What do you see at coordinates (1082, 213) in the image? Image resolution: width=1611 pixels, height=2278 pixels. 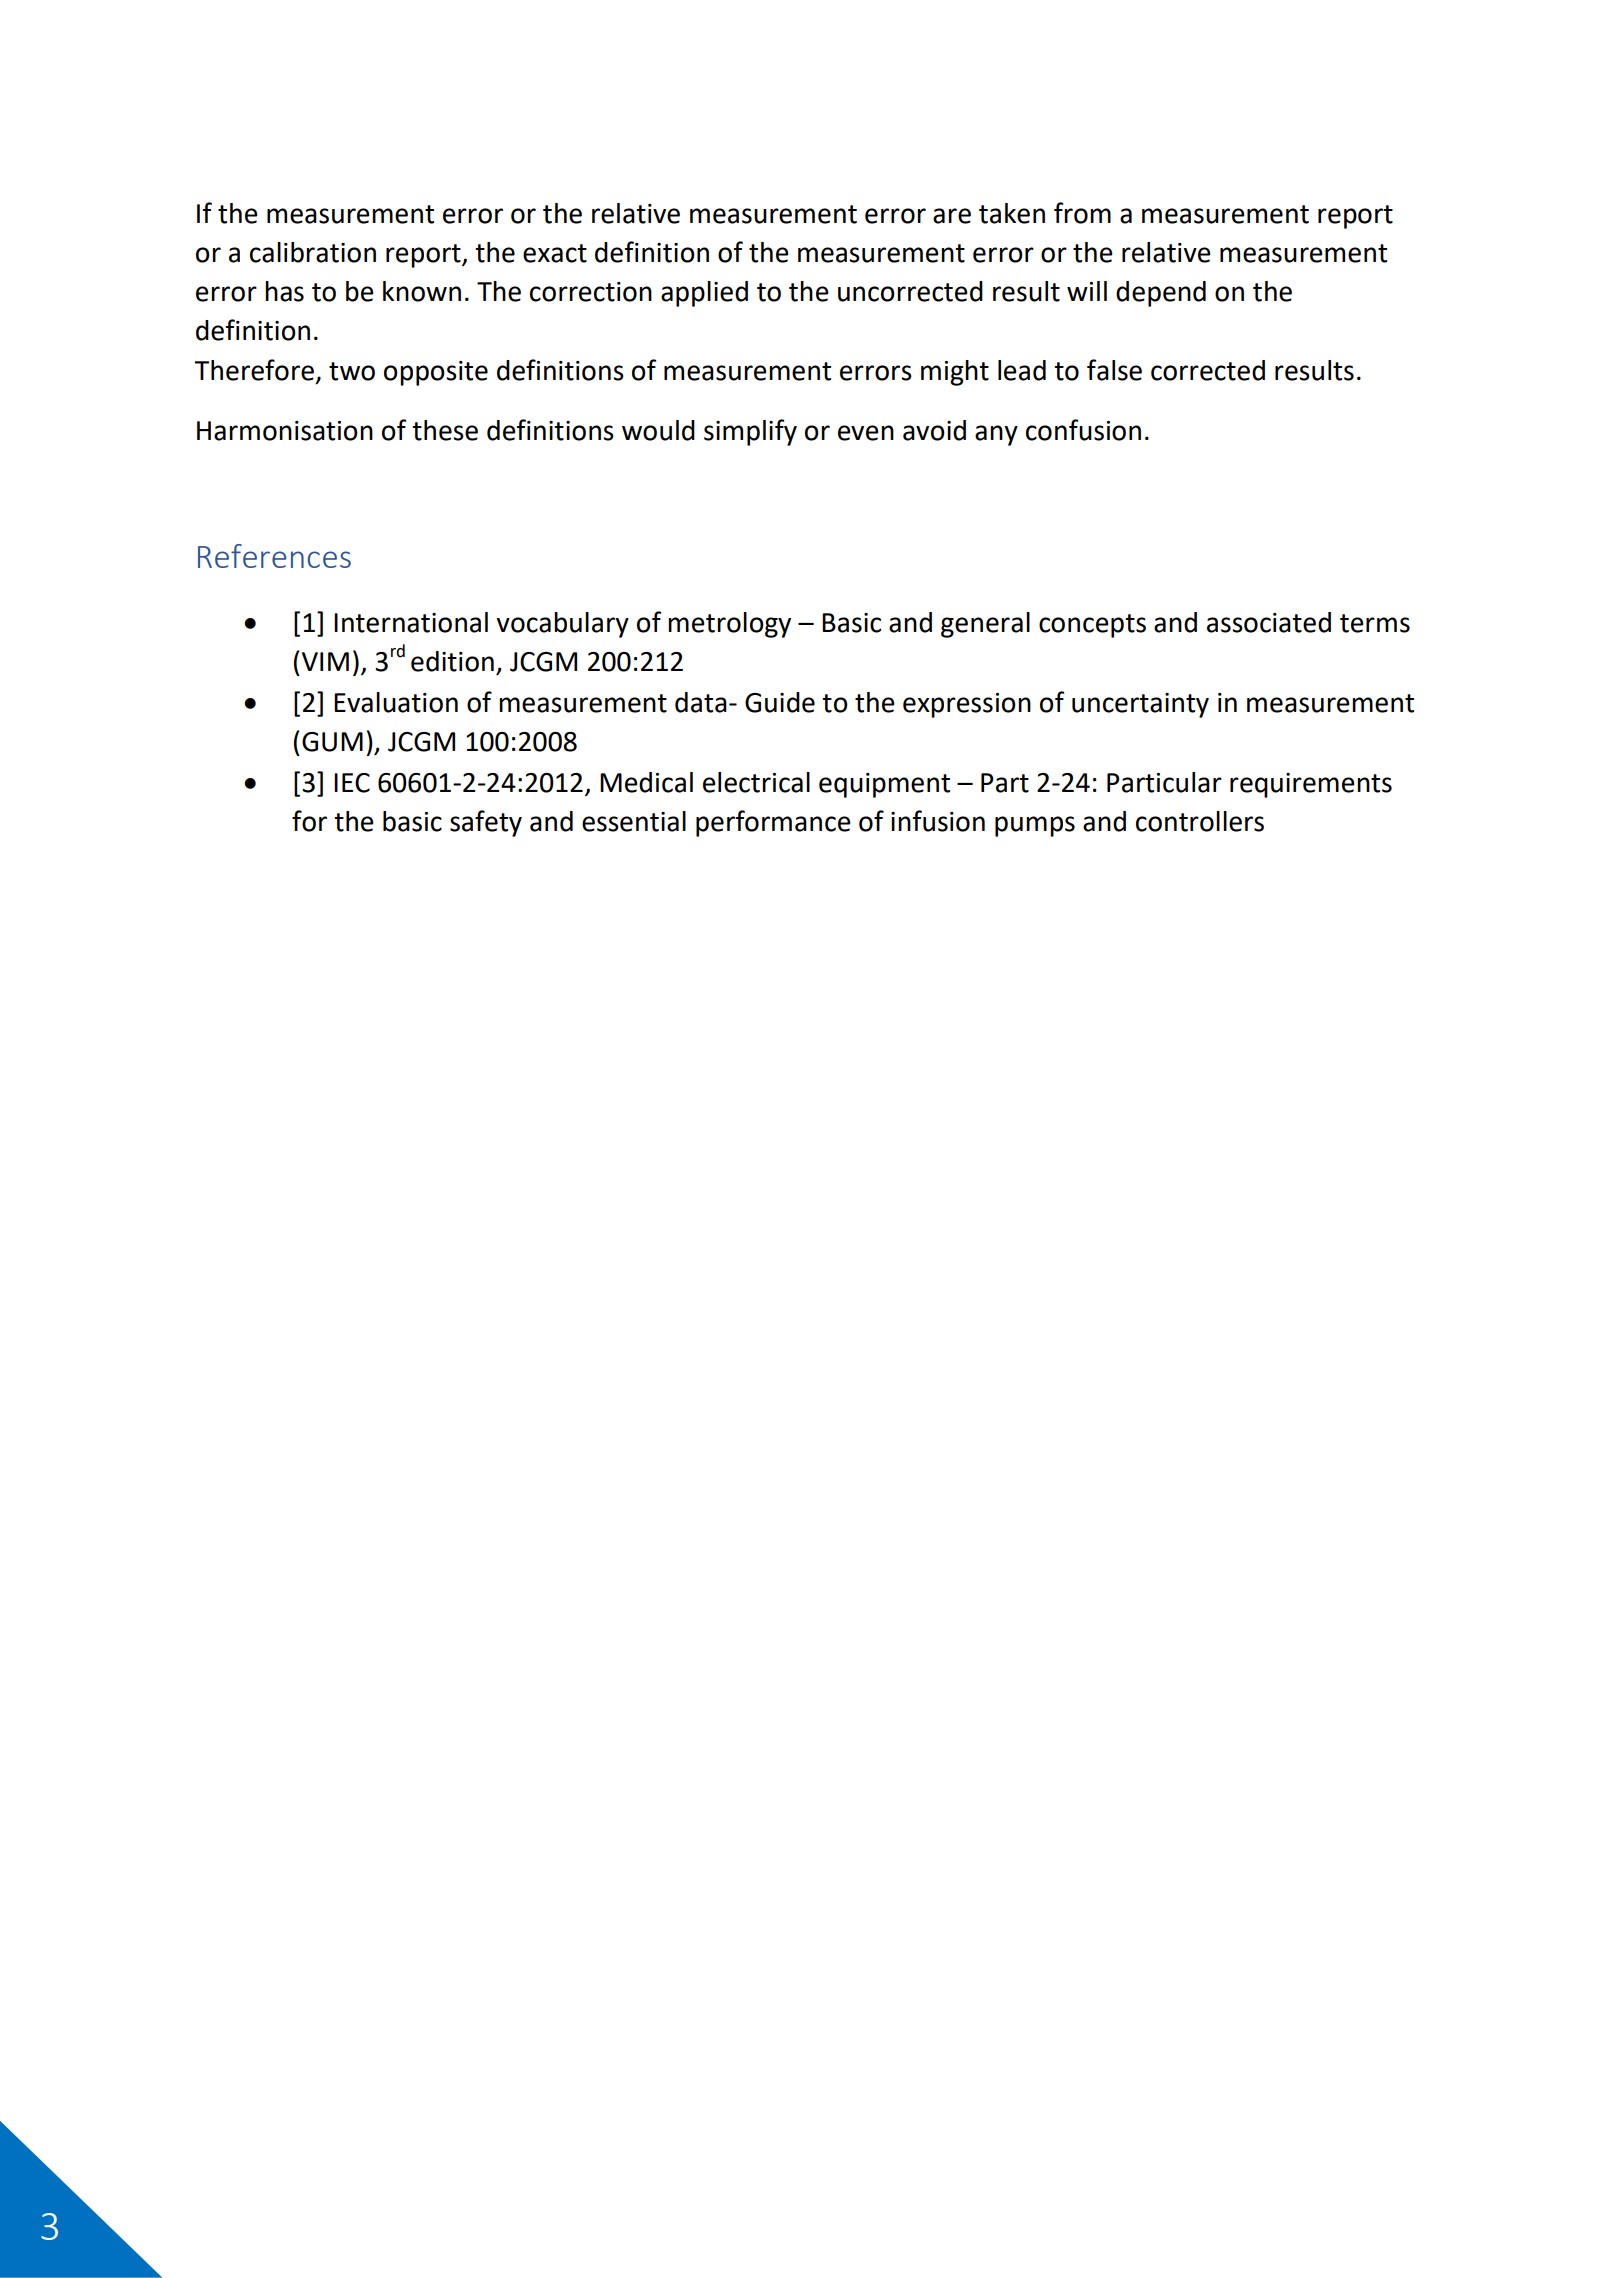 I see `from` at bounding box center [1082, 213].
